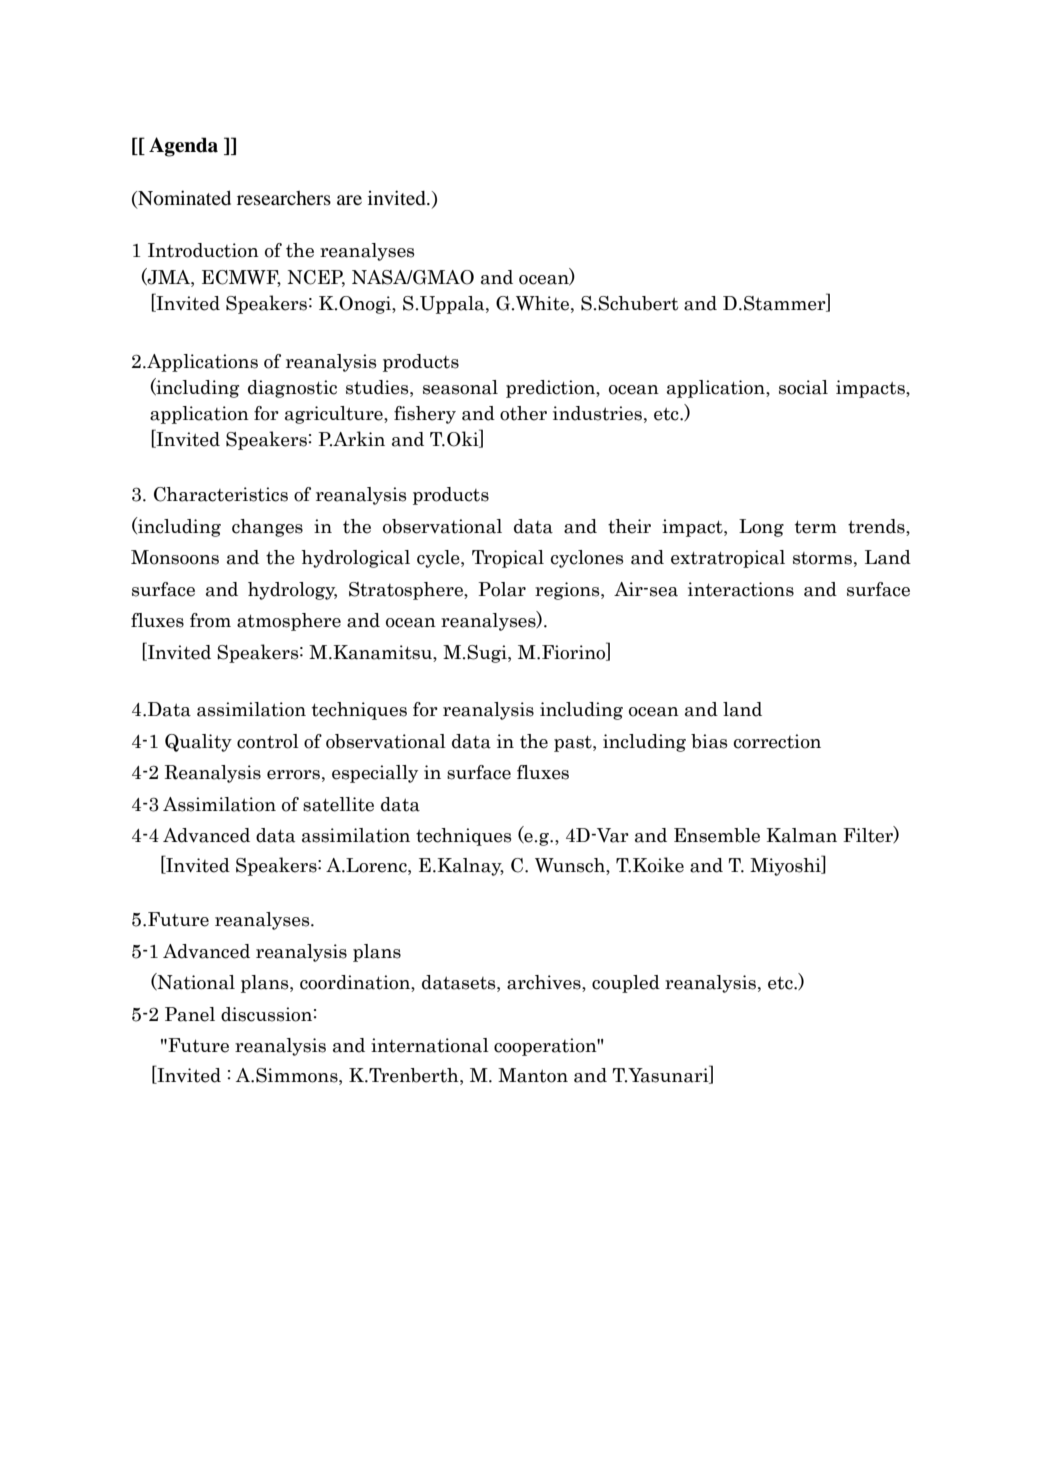 The image size is (1042, 1474). I want to click on coupled, so click(626, 984).
